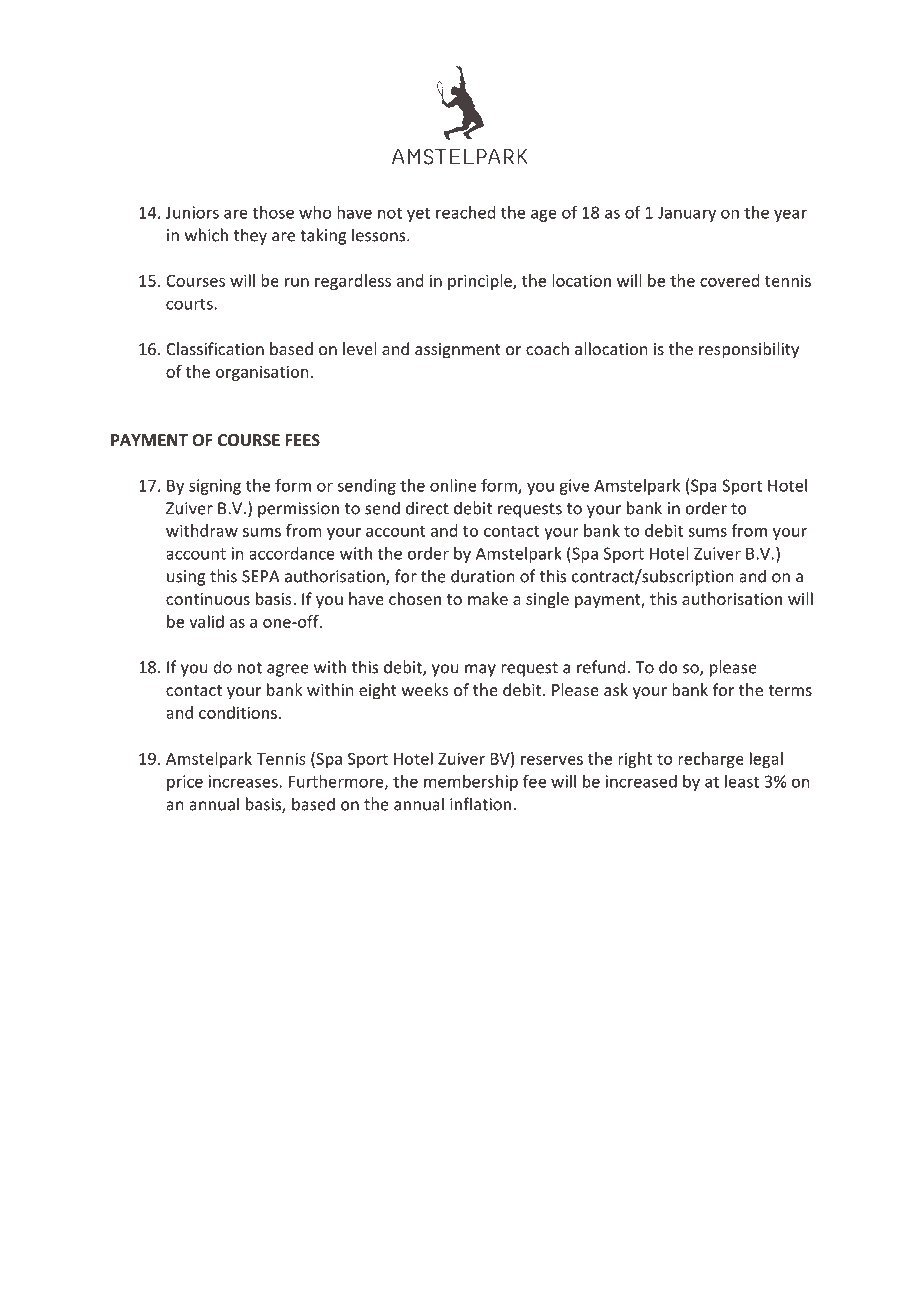 The image size is (924, 1308). What do you see at coordinates (244, 781) in the screenshot?
I see `increases` at bounding box center [244, 781].
